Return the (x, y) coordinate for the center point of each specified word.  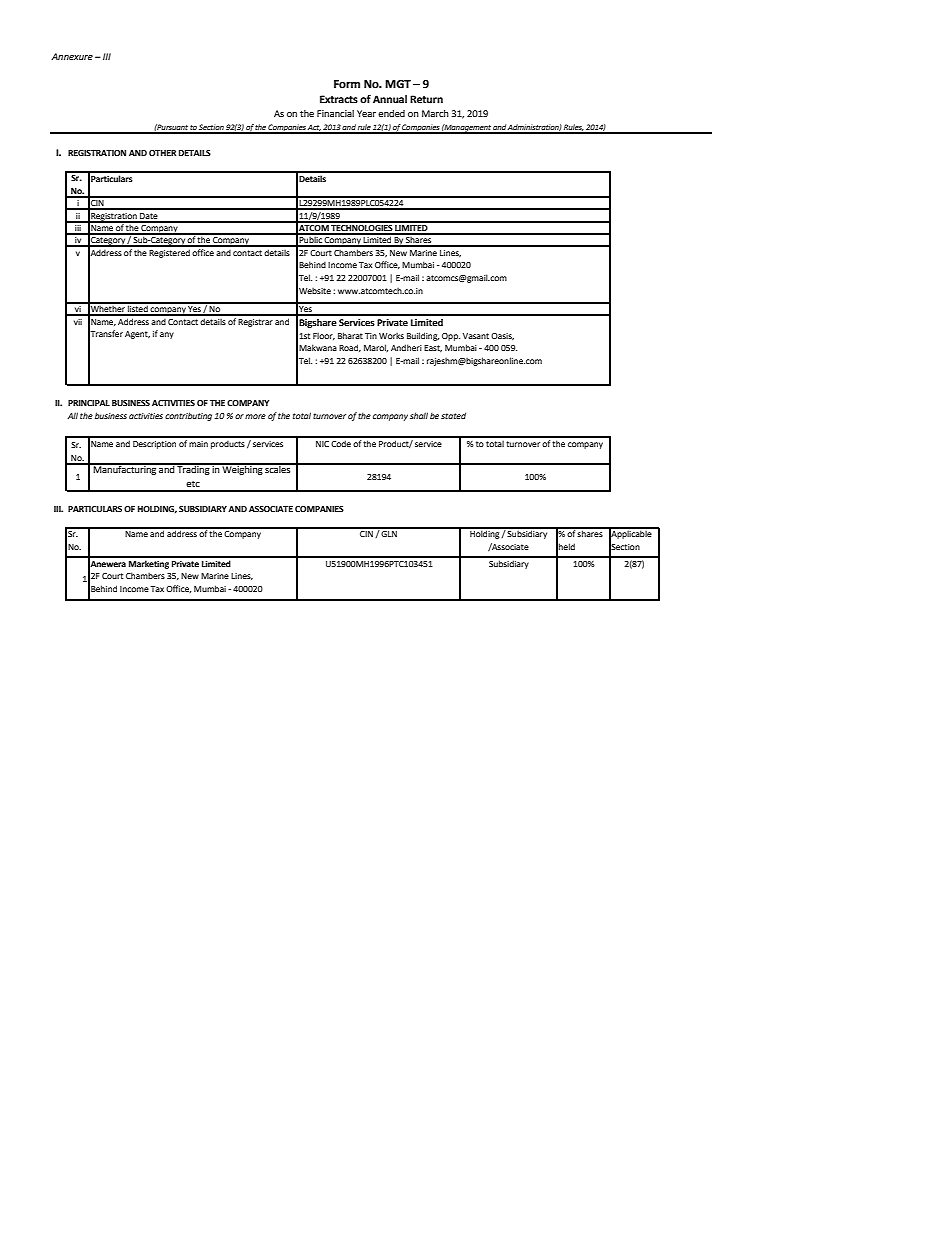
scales (278, 468)
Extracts (339, 99)
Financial (335, 113)
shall (419, 415)
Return (426, 99)
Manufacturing (125, 469)
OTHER (162, 153)
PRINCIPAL (89, 403)
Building (423, 336)
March (435, 113)
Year (366, 113)
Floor (324, 336)
